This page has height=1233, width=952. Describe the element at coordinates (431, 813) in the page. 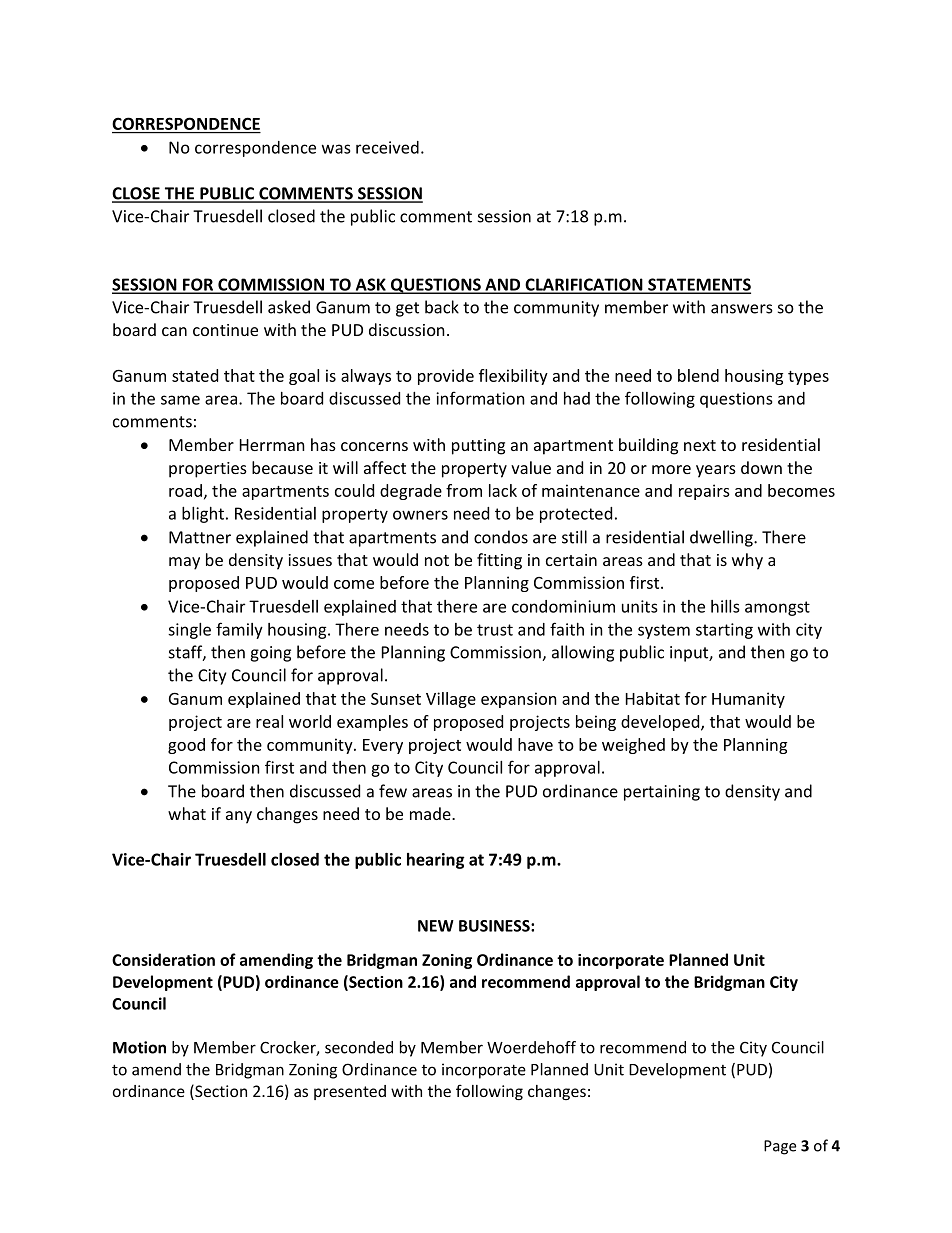

I see `made` at that location.
